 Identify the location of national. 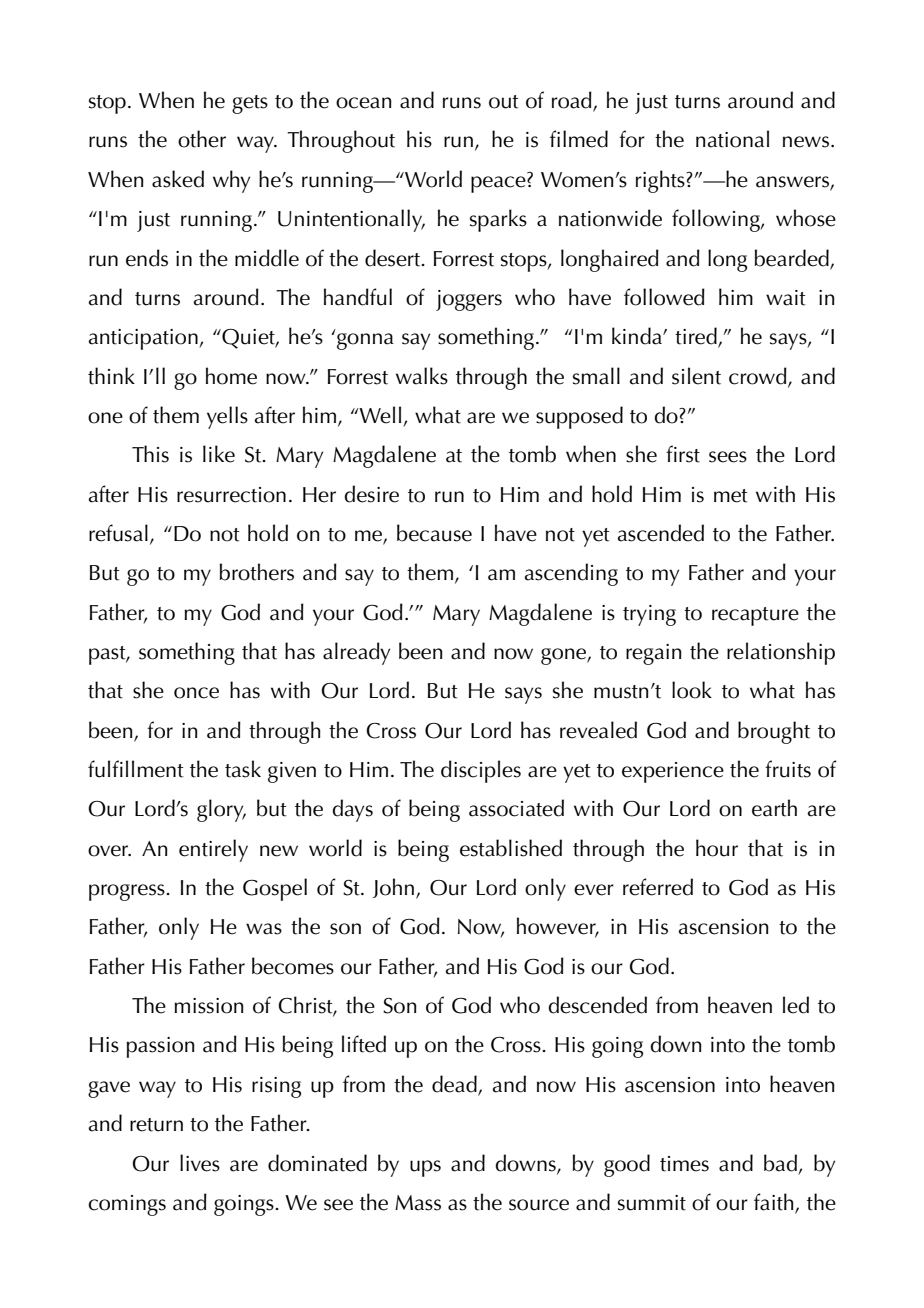
(732, 139).
